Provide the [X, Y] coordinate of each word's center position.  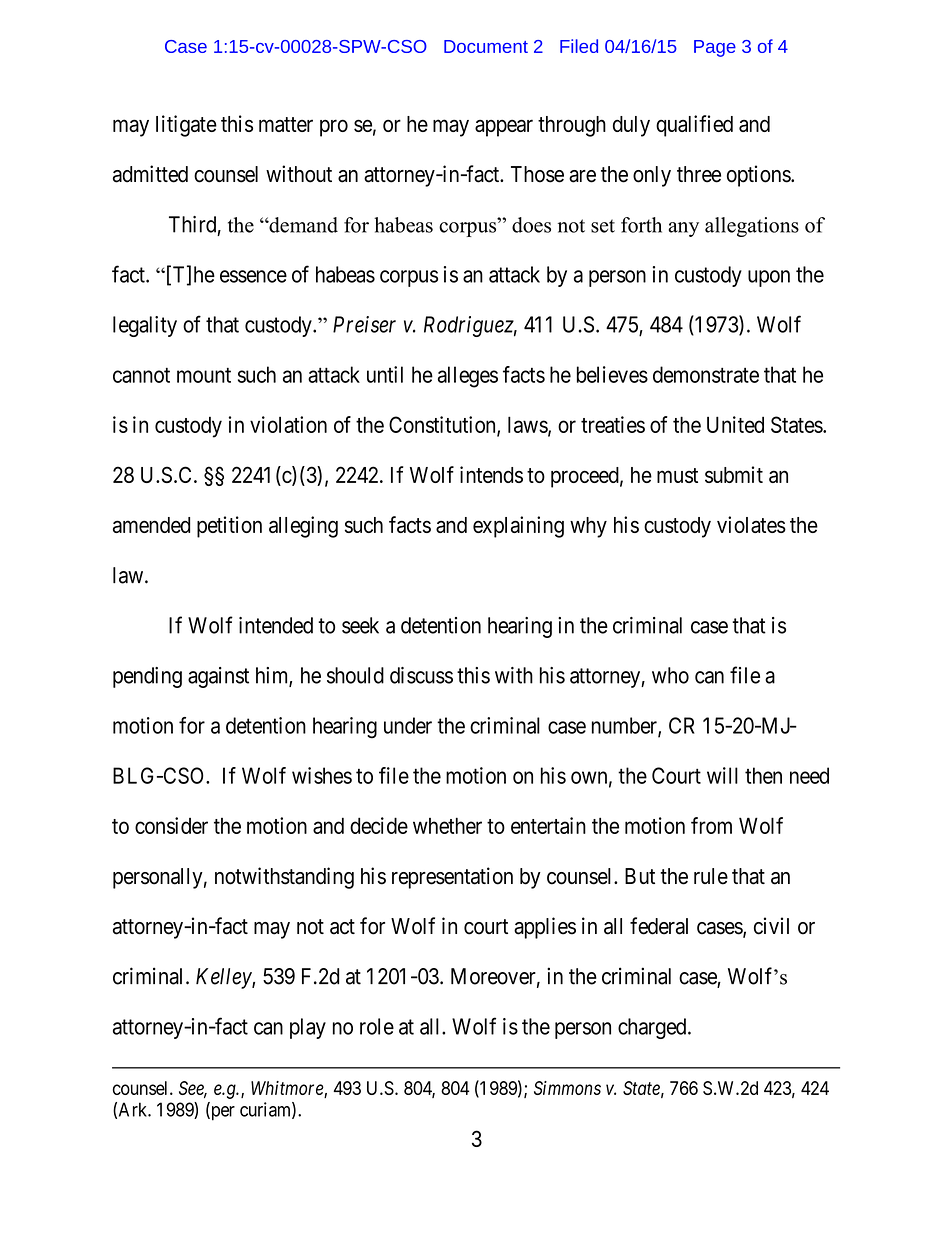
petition [229, 527]
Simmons [567, 1088]
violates [751, 524]
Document [486, 46]
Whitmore [288, 1089]
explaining [518, 527]
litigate [186, 126]
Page [715, 48]
